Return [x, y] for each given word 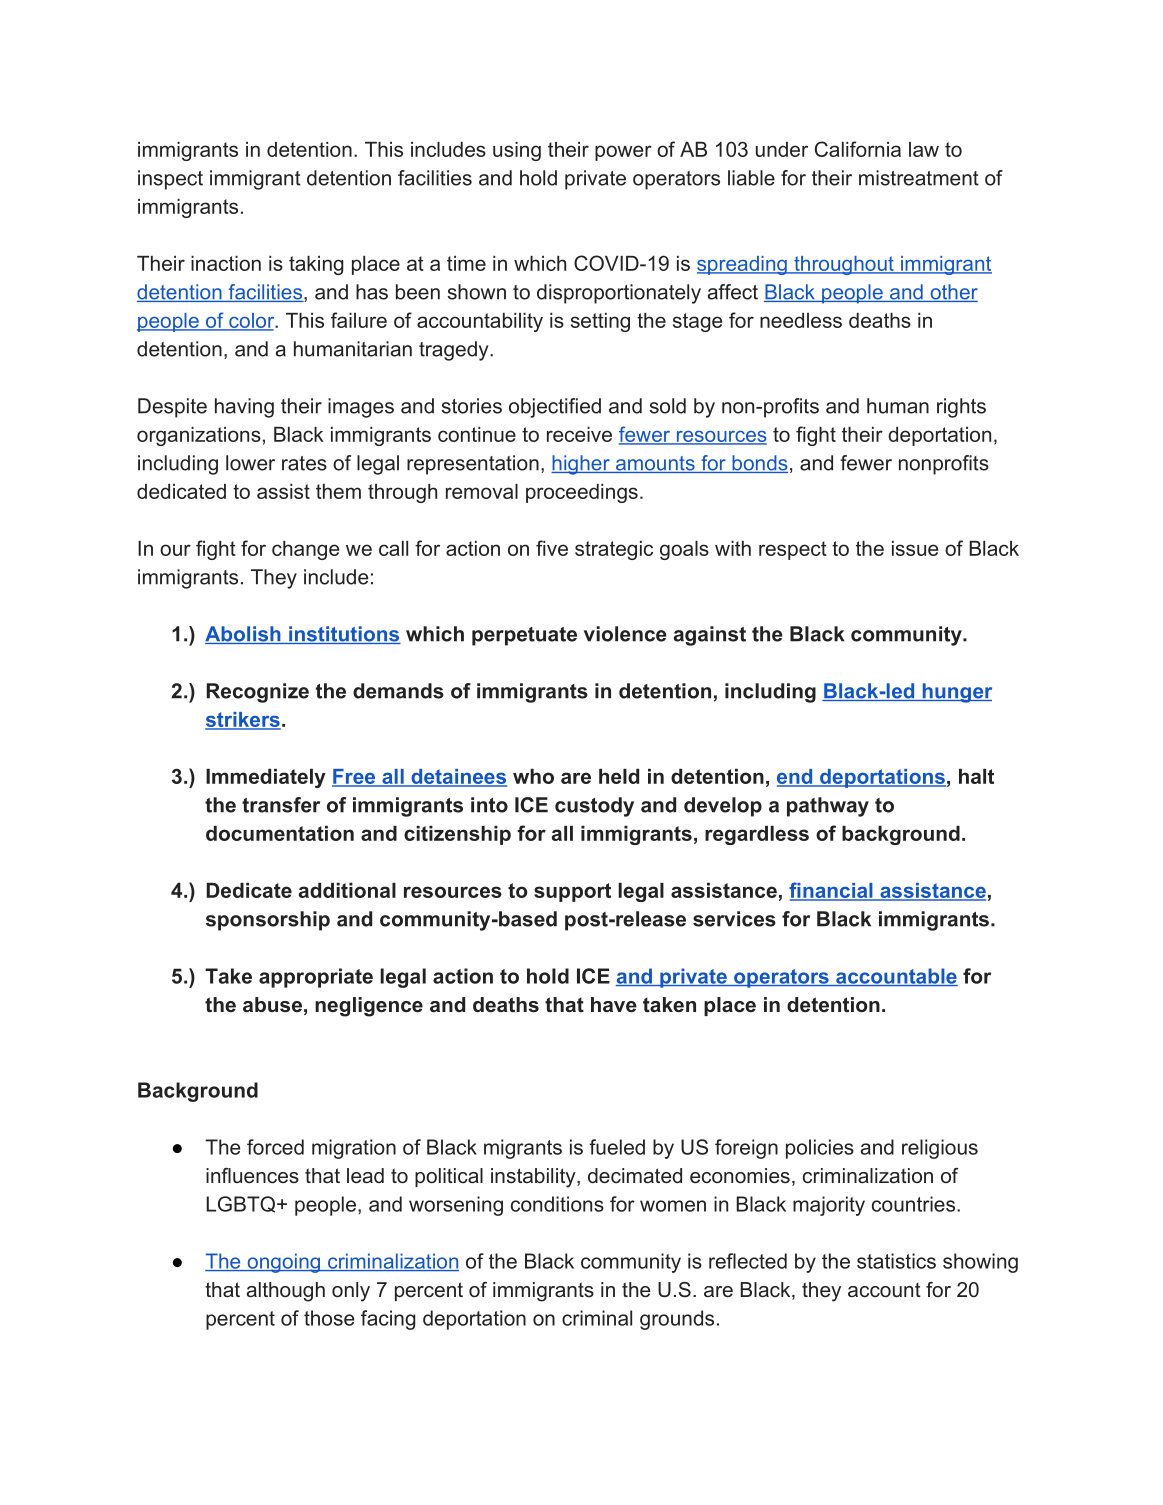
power [623, 153]
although [286, 1292]
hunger [956, 693]
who [533, 776]
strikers [243, 721]
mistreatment [919, 178]
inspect [170, 180]
